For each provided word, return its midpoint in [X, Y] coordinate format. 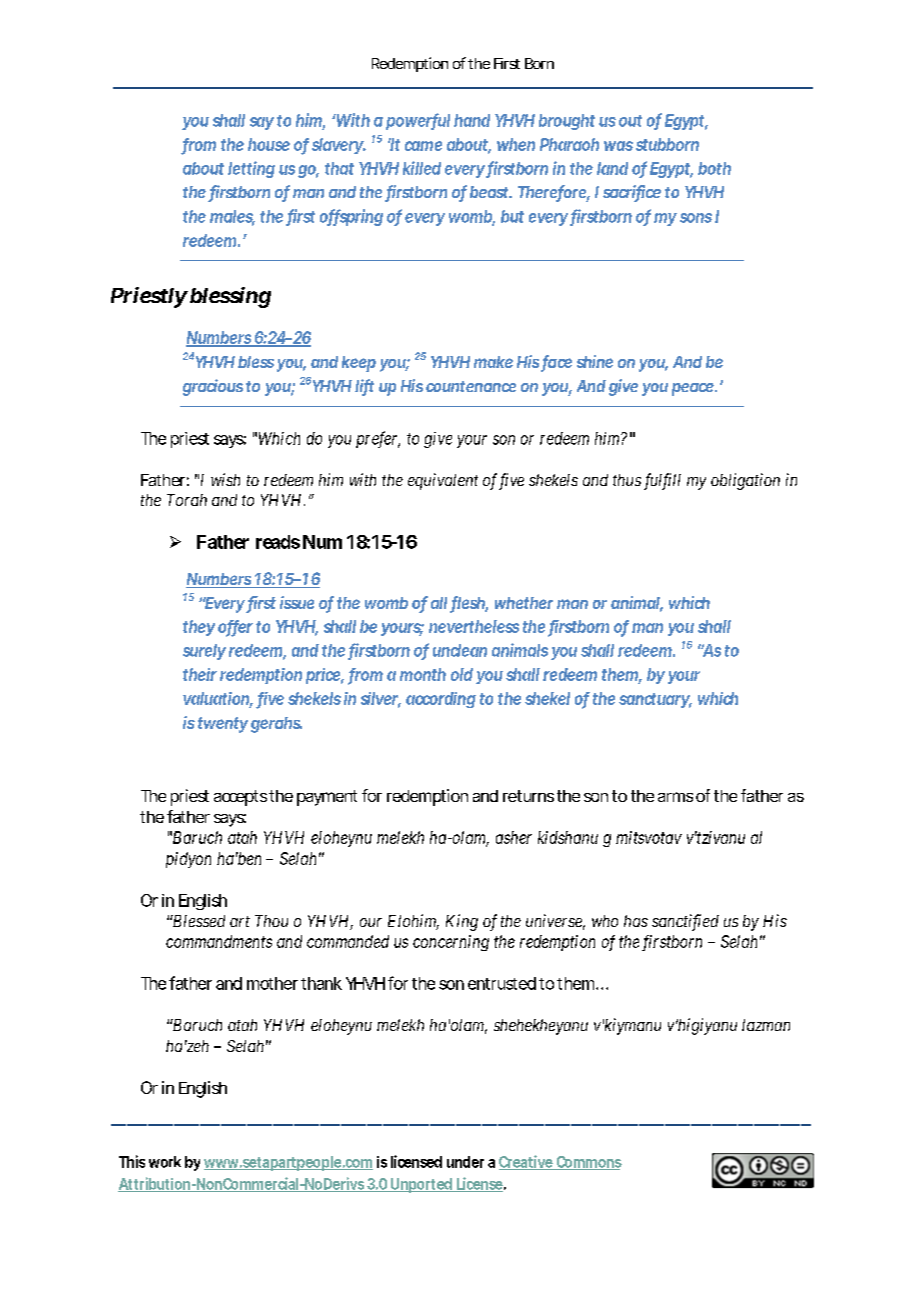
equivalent [443, 481]
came [423, 146]
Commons [588, 1163]
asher [514, 837]
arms [675, 797]
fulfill [662, 481]
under [465, 1162]
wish [225, 479]
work [165, 1162]
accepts [240, 798]
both [714, 168]
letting [251, 169]
